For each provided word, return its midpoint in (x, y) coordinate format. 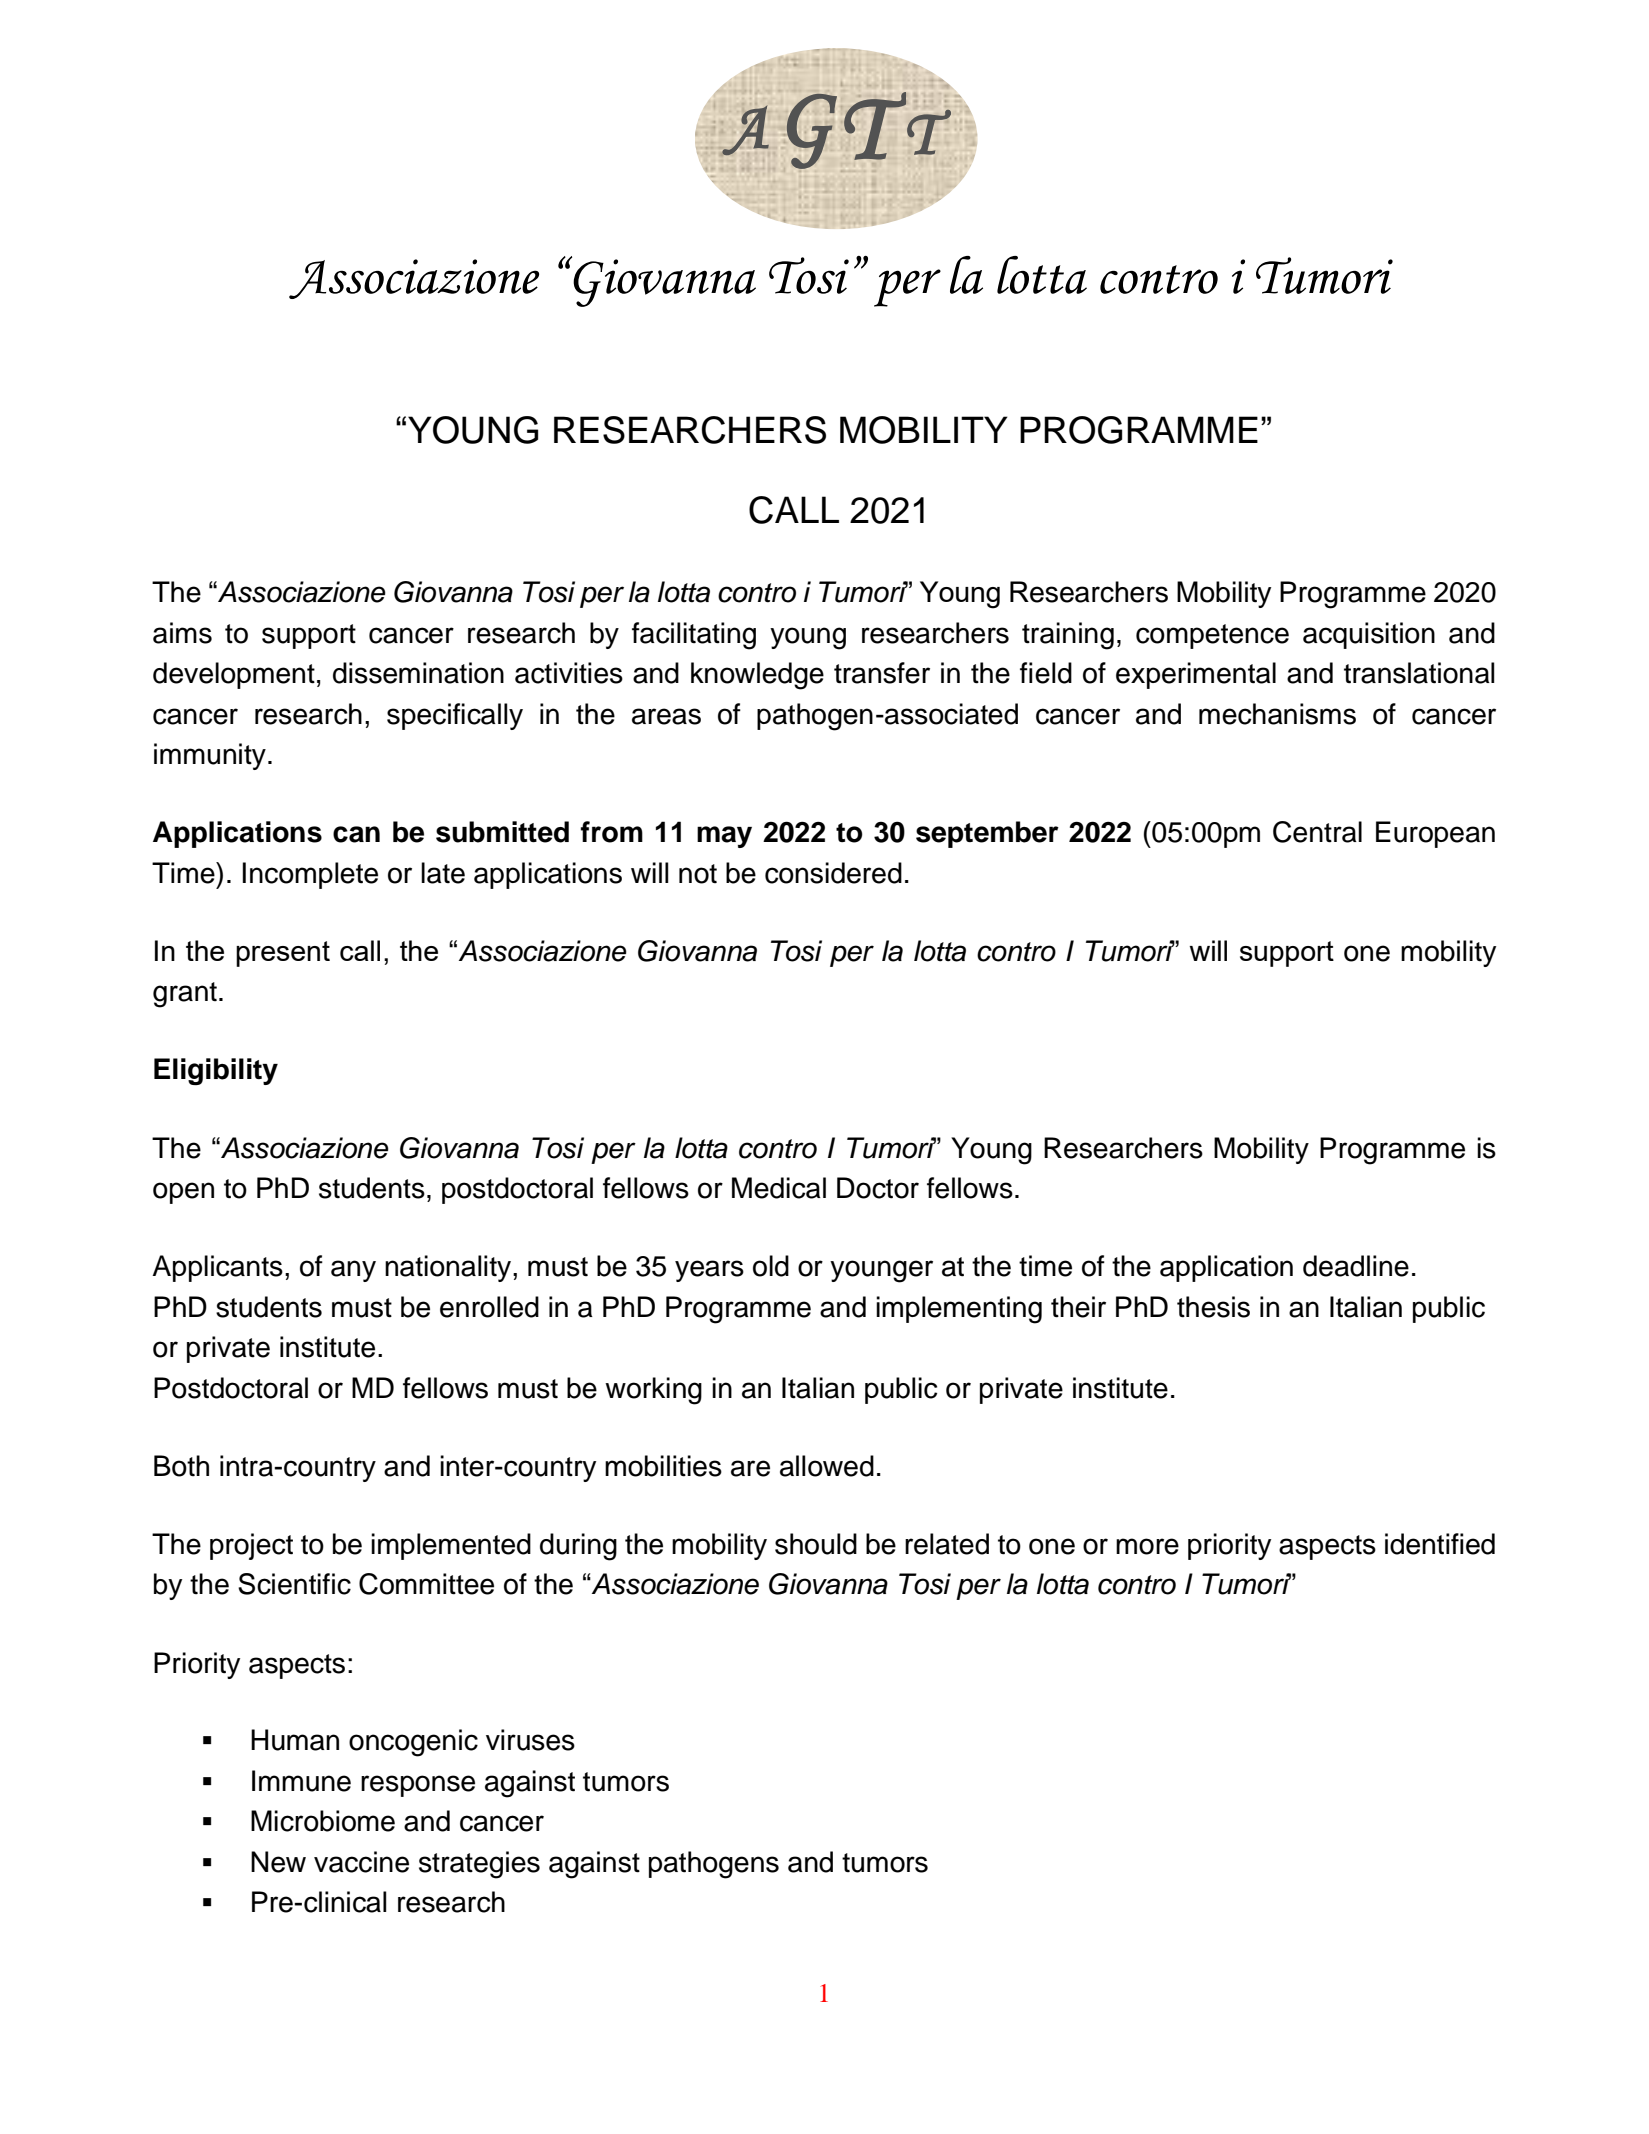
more (1147, 1546)
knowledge (757, 676)
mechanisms (1277, 714)
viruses (530, 1740)
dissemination (418, 673)
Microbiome (323, 1821)
